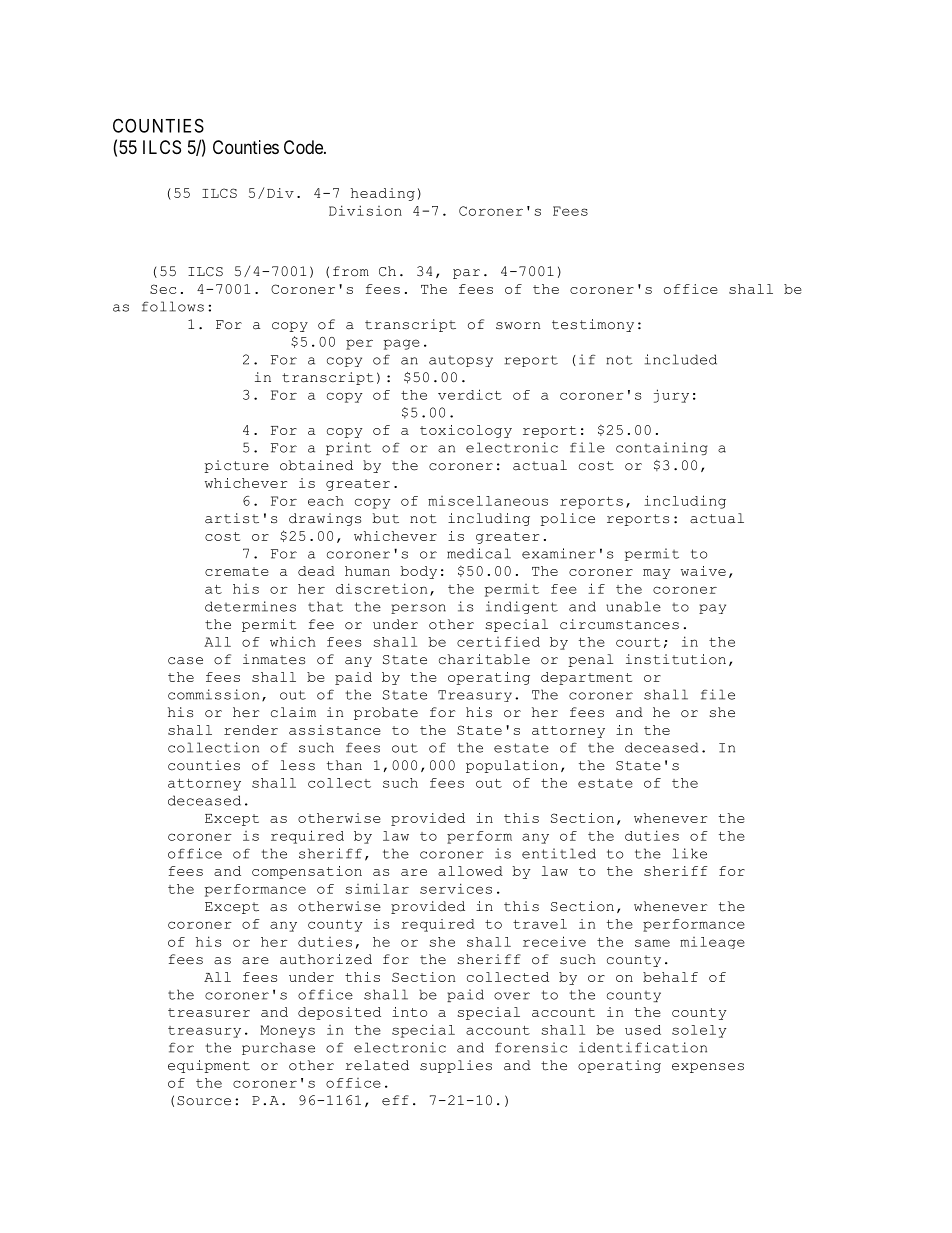 The height and width of the document is (1233, 952). Describe the element at coordinates (418, 609) in the document. I see `person` at that location.
